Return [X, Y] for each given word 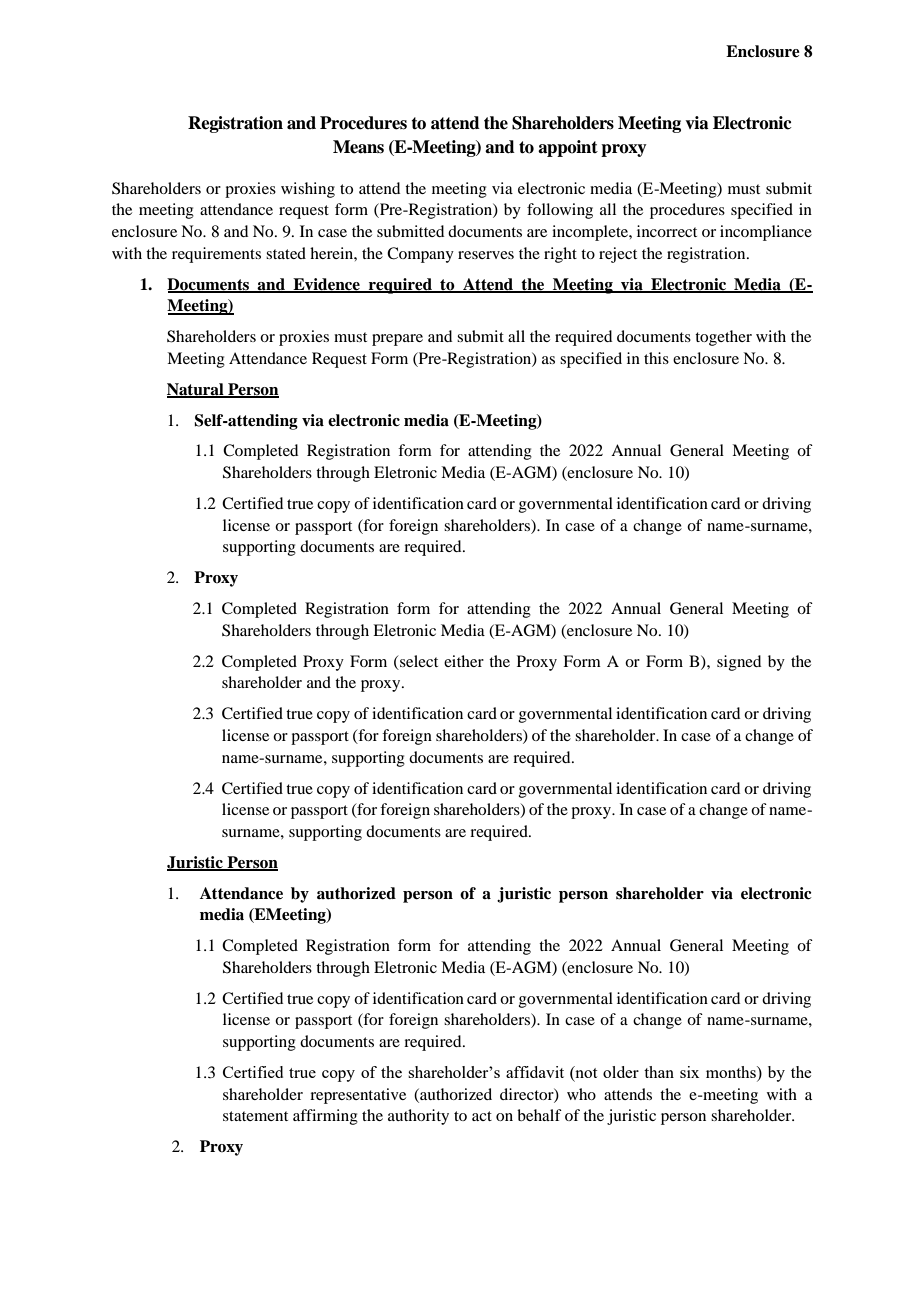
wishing [308, 190]
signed [739, 663]
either [464, 661]
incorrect [667, 231]
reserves [486, 255]
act [482, 1116]
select [418, 661]
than [659, 1072]
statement [255, 1116]
